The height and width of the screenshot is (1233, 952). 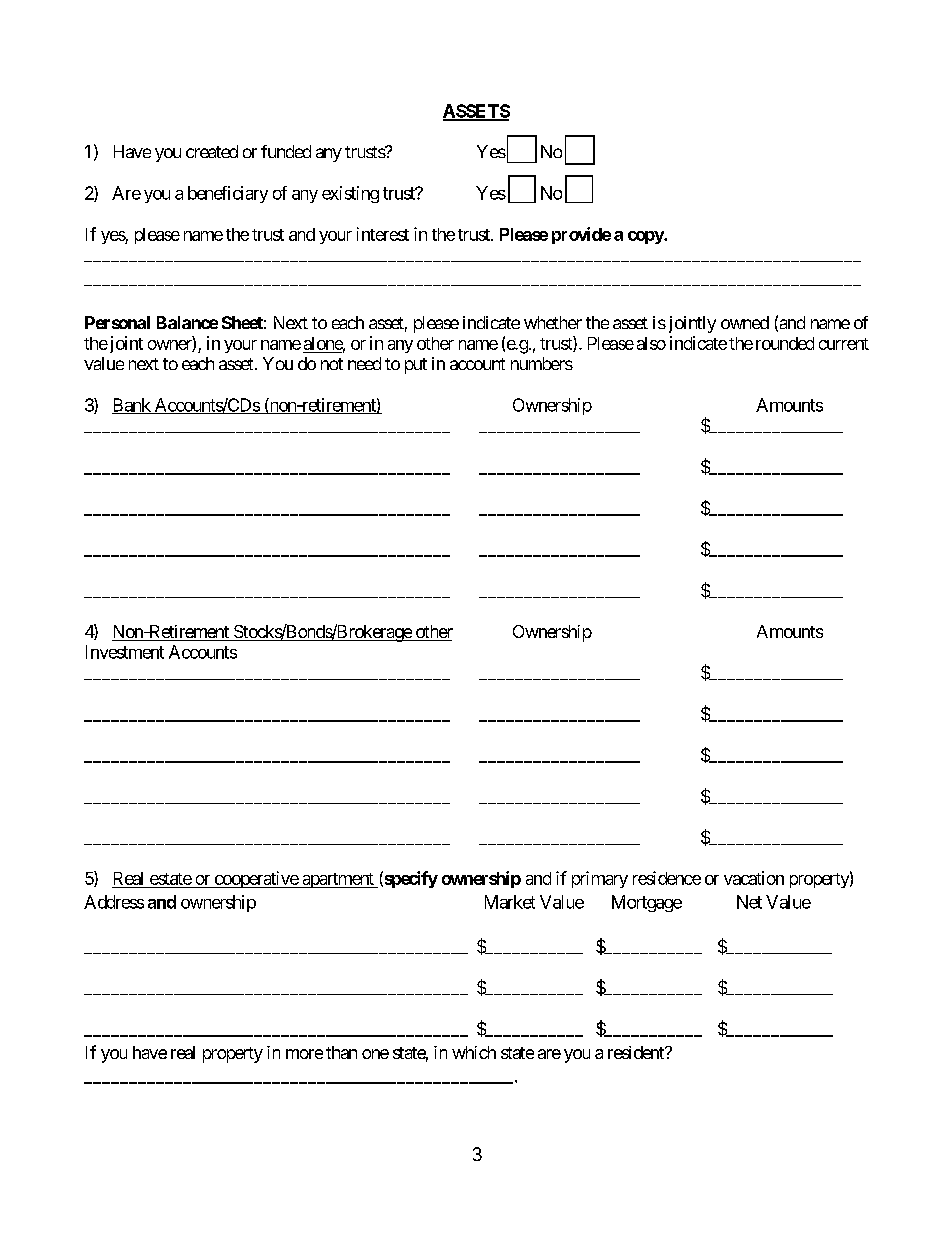 What do you see at coordinates (600, 879) in the screenshot?
I see `primary` at bounding box center [600, 879].
